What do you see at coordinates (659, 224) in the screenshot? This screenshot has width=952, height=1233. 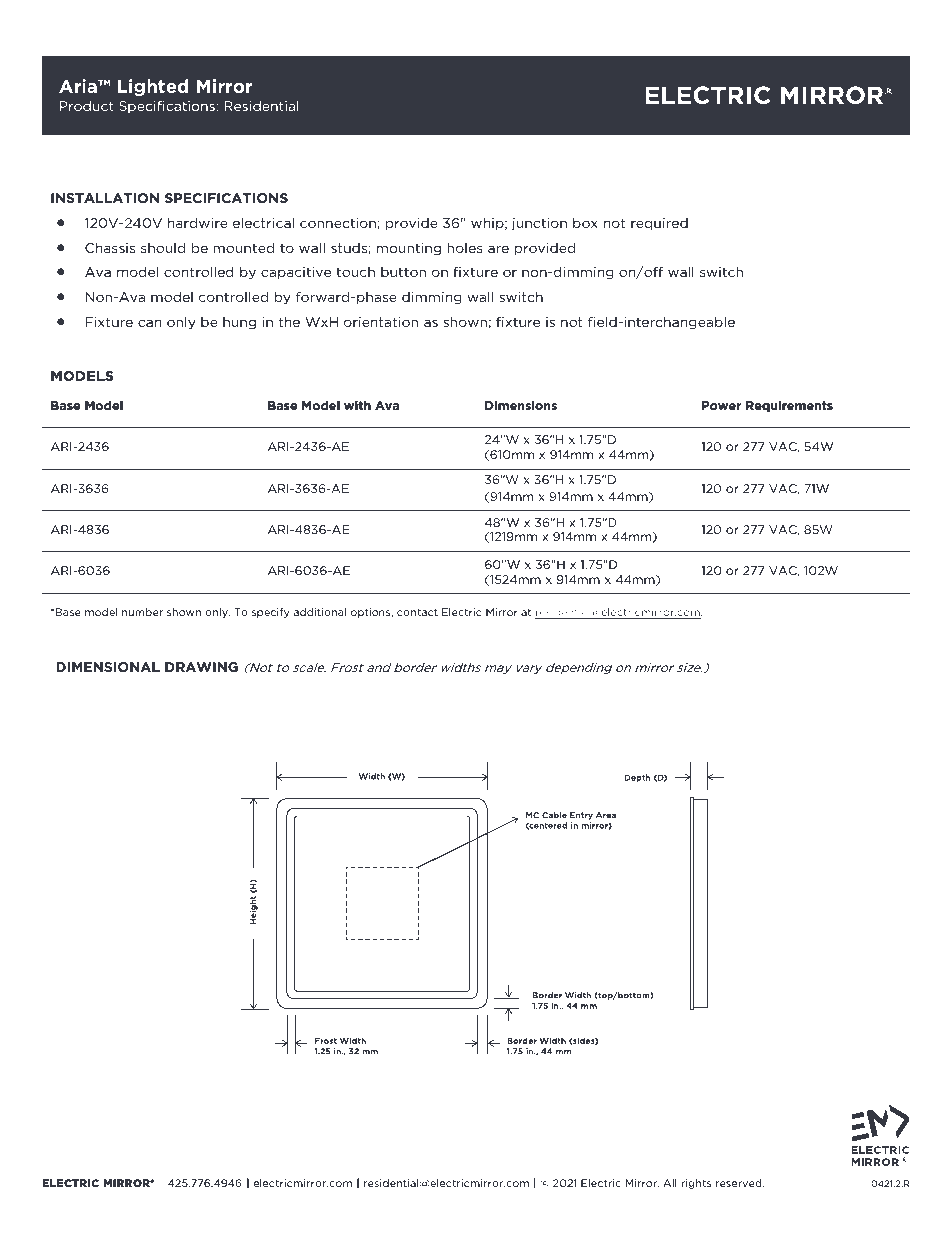 I see `required` at bounding box center [659, 224].
